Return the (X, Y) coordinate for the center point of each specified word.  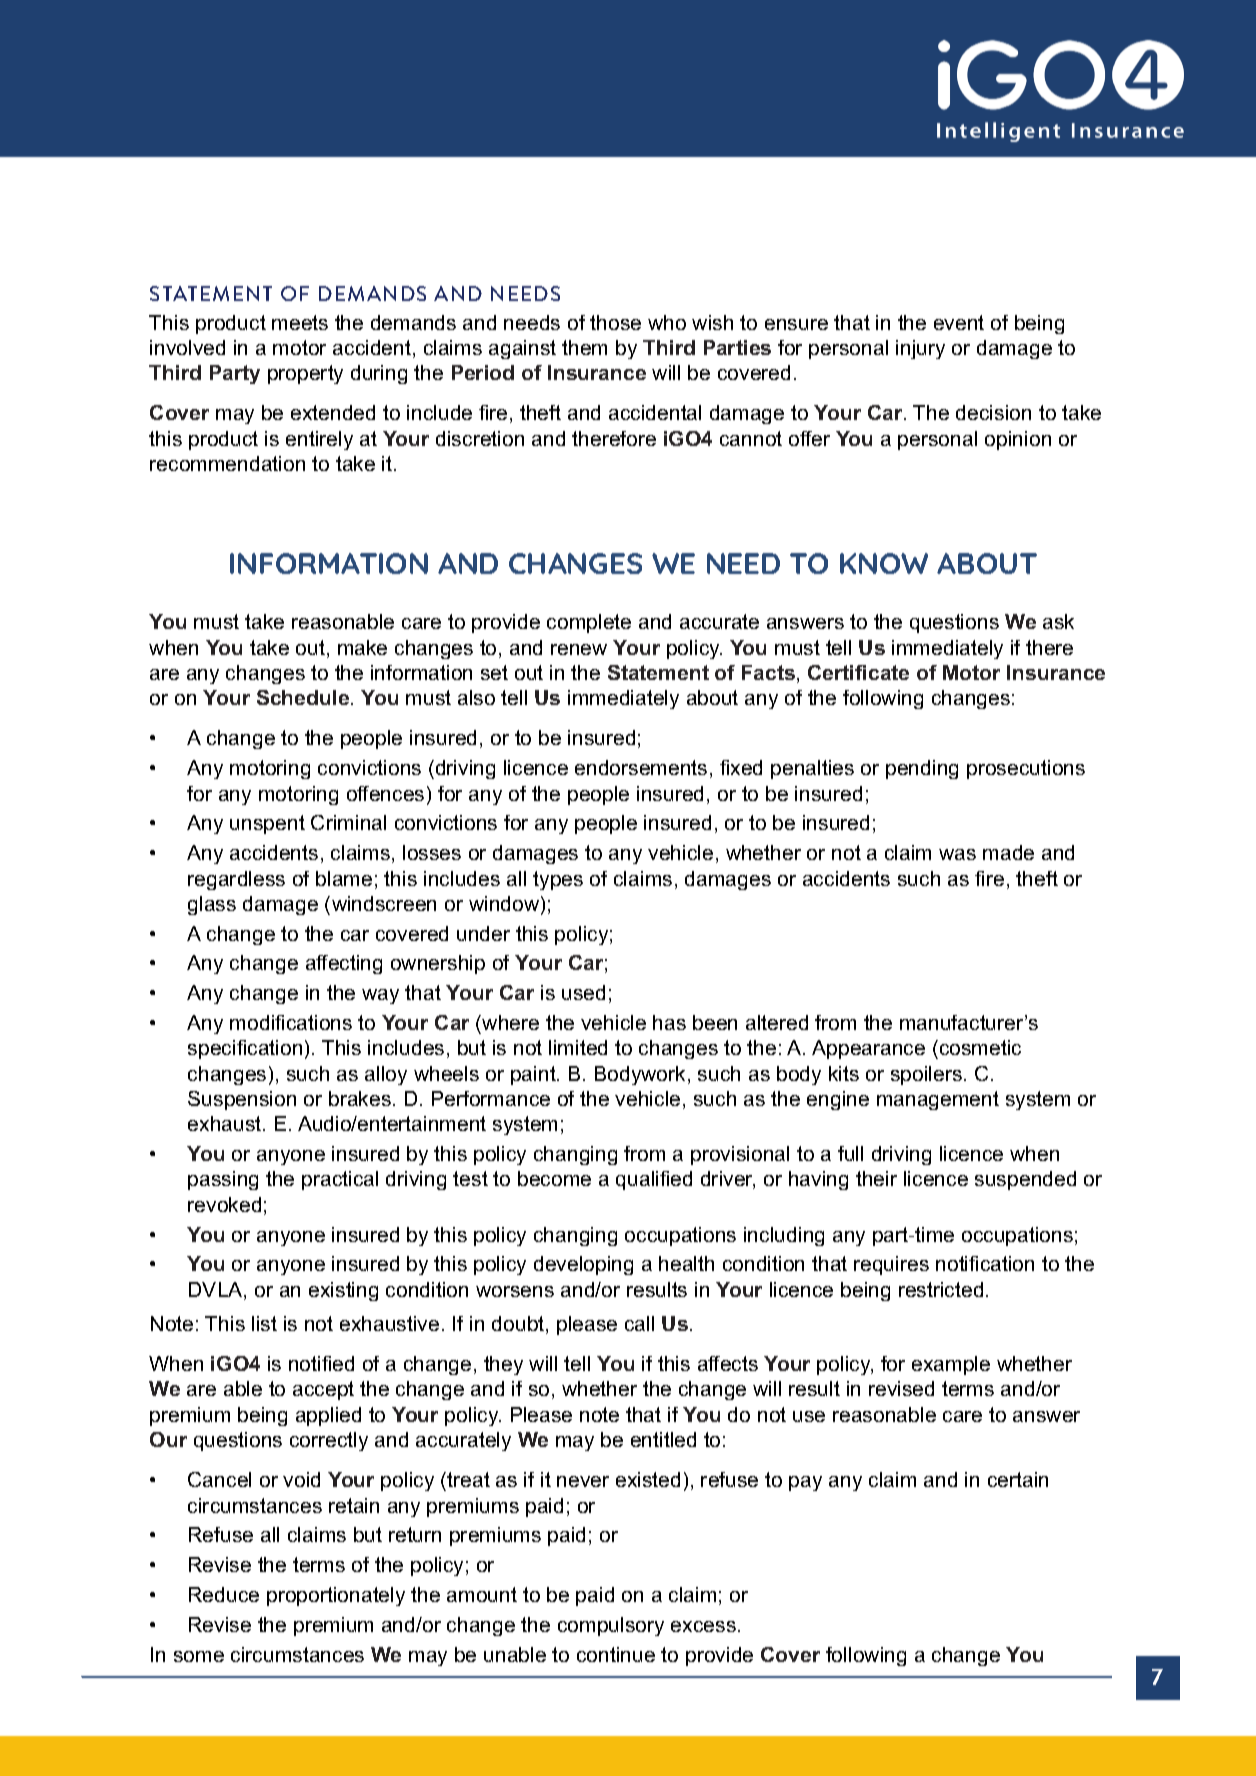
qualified (654, 1180)
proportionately (336, 1596)
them (584, 347)
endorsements (641, 767)
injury (920, 349)
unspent (267, 824)
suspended (1025, 1180)
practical (340, 1180)
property (305, 374)
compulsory (611, 1626)
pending (922, 769)
